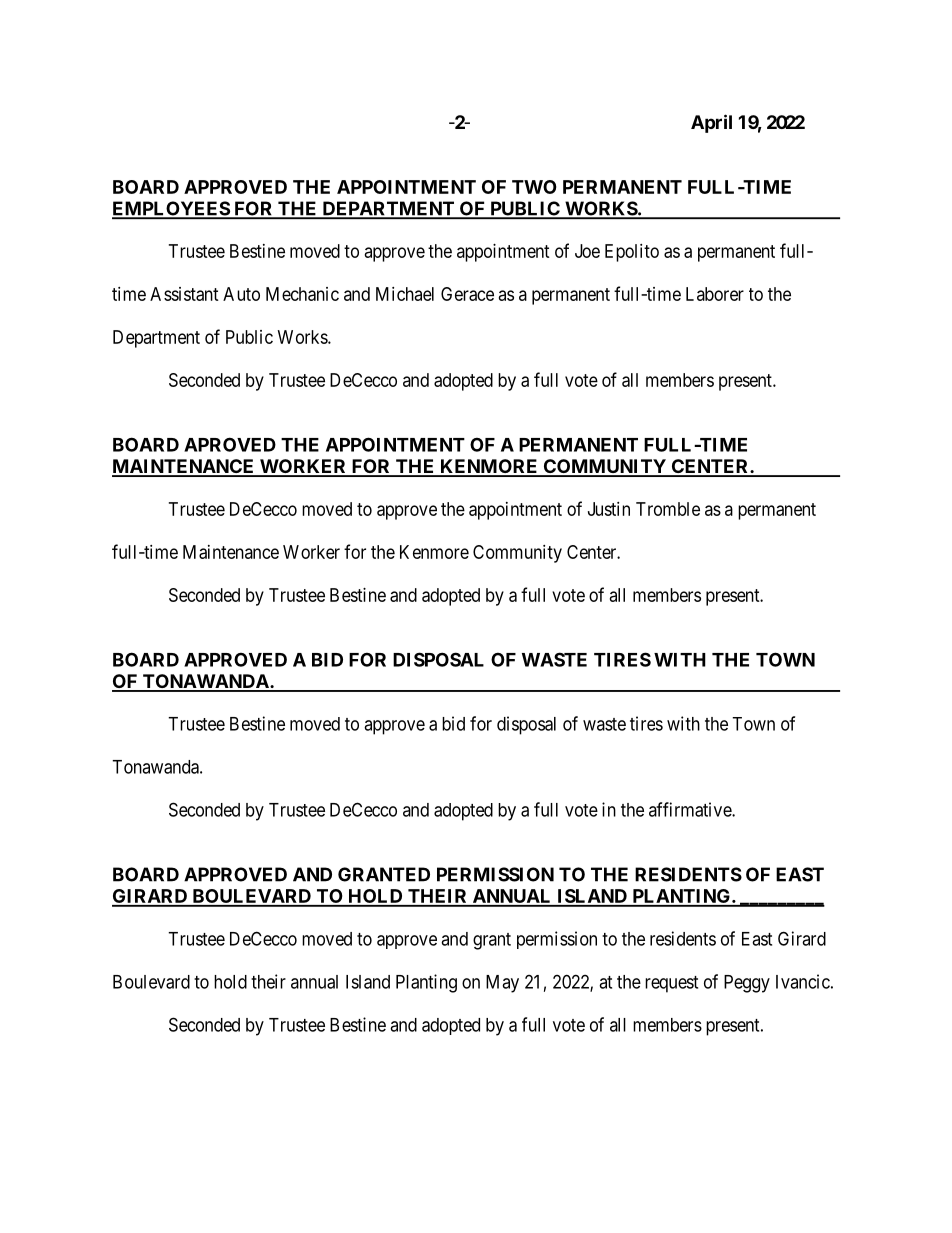 The width and height of the page is (952, 1233). Describe the element at coordinates (671, 984) in the page. I see `request` at that location.
